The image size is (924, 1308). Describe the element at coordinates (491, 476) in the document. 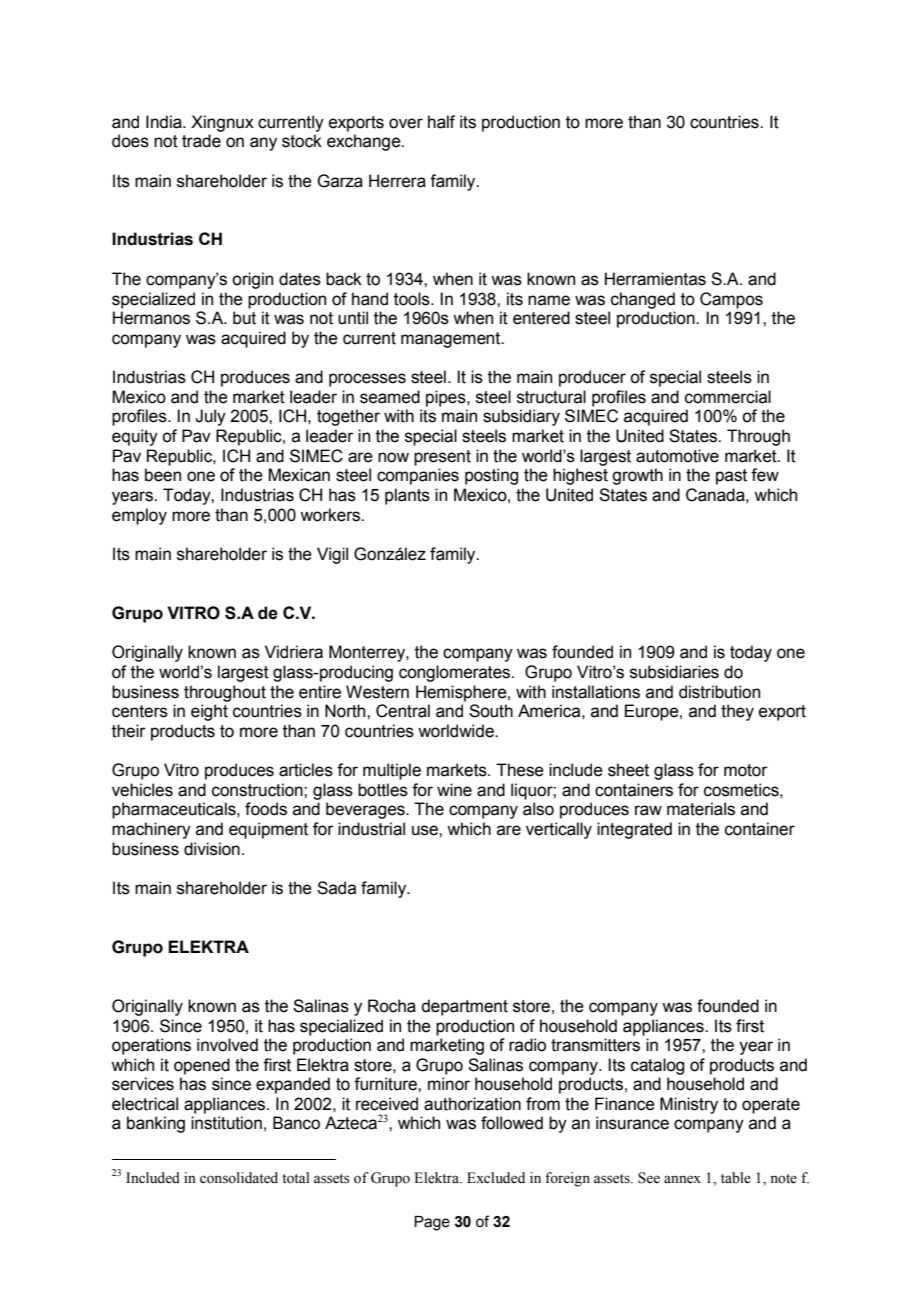

I see `posting` at that location.
